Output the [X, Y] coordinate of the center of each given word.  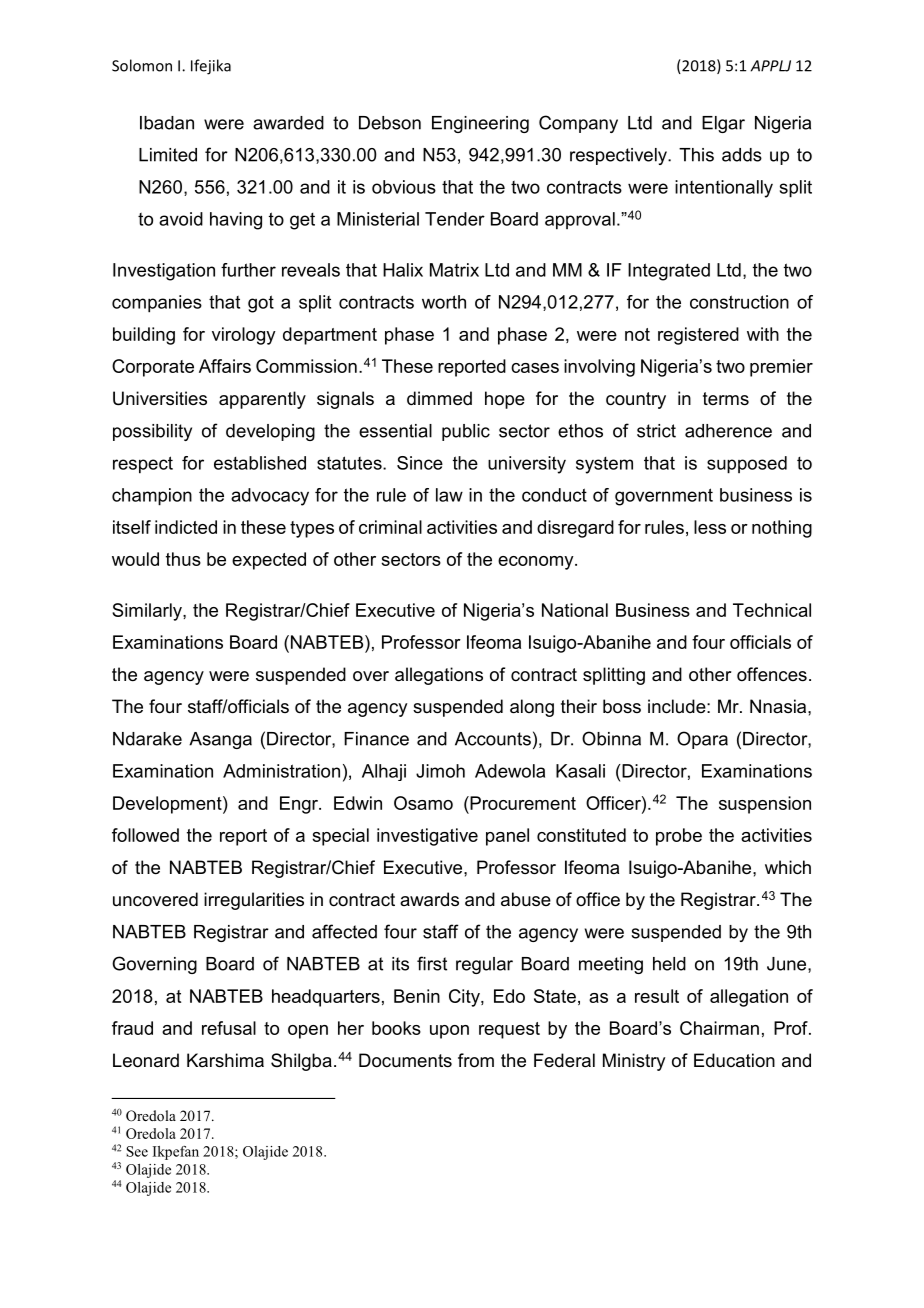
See [137, 1151]
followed [145, 835]
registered [698, 336]
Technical [772, 610]
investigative [427, 837]
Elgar [723, 124]
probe [679, 837]
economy [537, 563]
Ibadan [167, 123]
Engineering [480, 124]
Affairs [225, 366]
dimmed [439, 398]
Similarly [148, 612]
